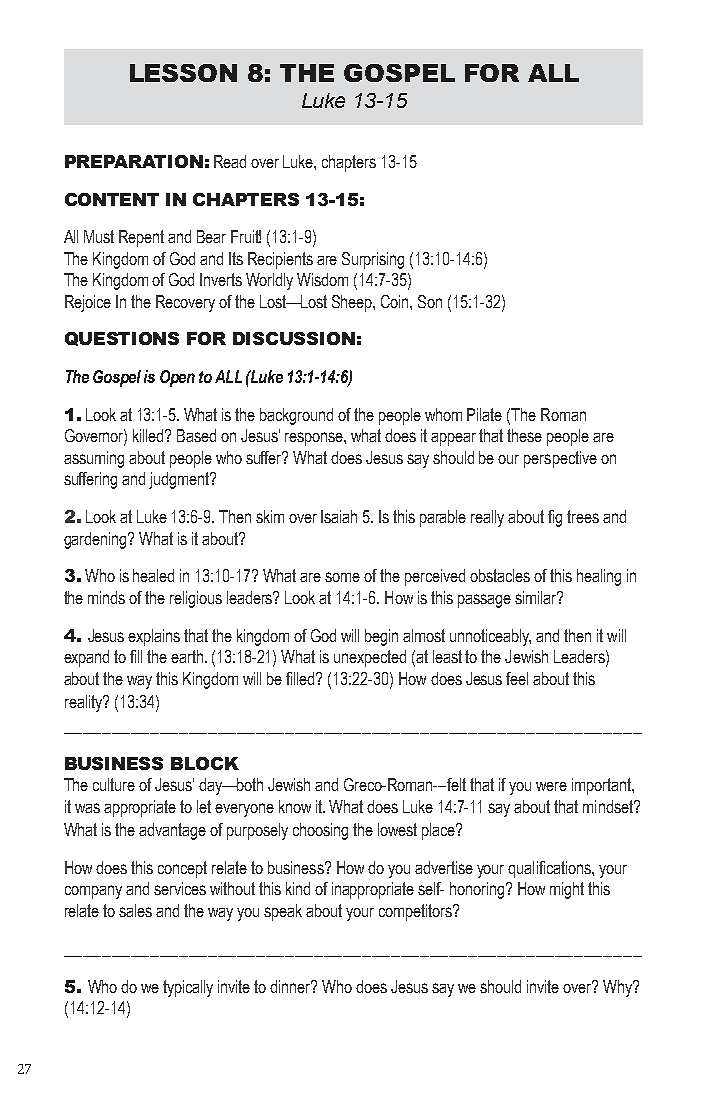  Describe the element at coordinates (141, 238) in the screenshot. I see `Repent` at that location.
